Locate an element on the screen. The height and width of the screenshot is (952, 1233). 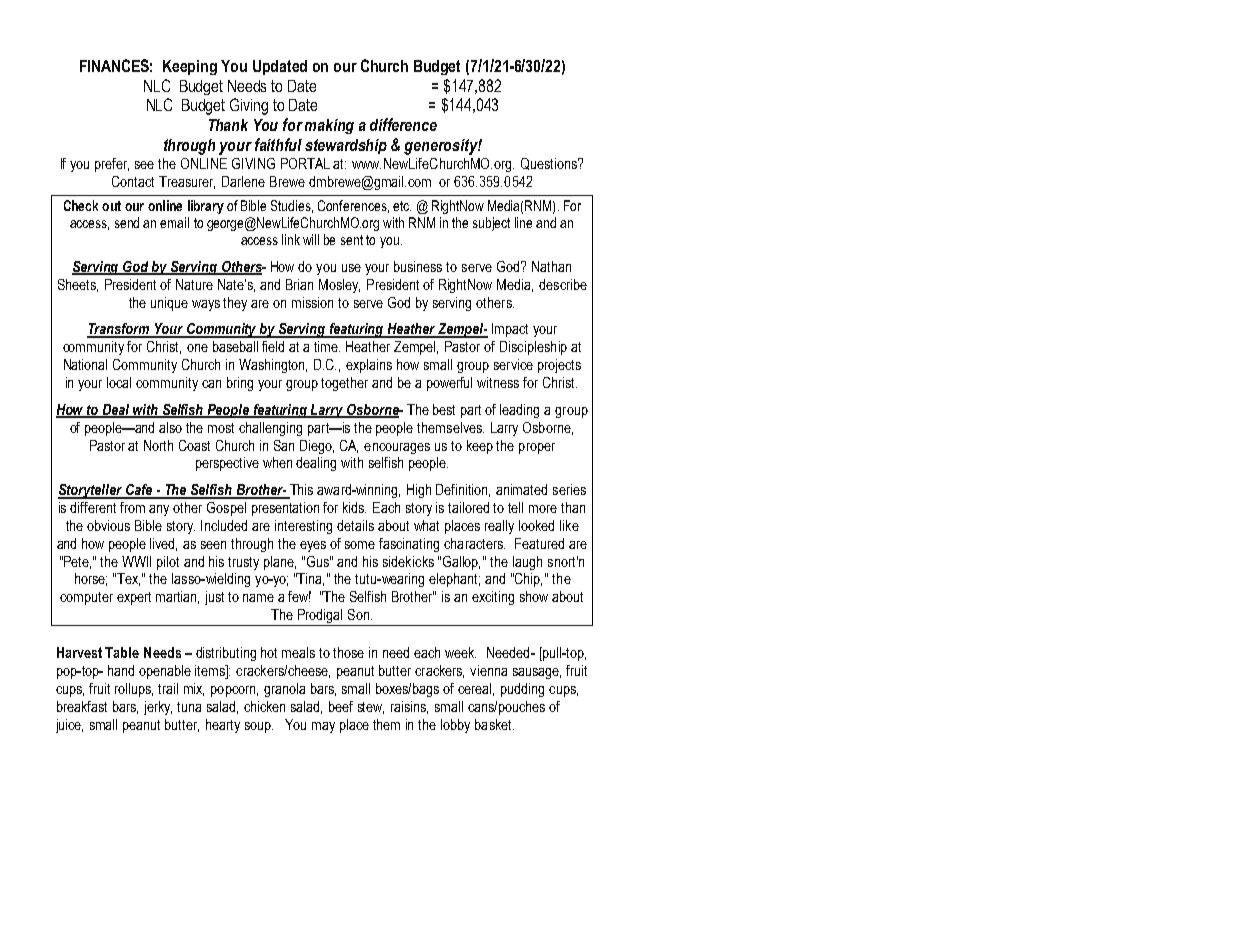
difference is located at coordinates (403, 124).
